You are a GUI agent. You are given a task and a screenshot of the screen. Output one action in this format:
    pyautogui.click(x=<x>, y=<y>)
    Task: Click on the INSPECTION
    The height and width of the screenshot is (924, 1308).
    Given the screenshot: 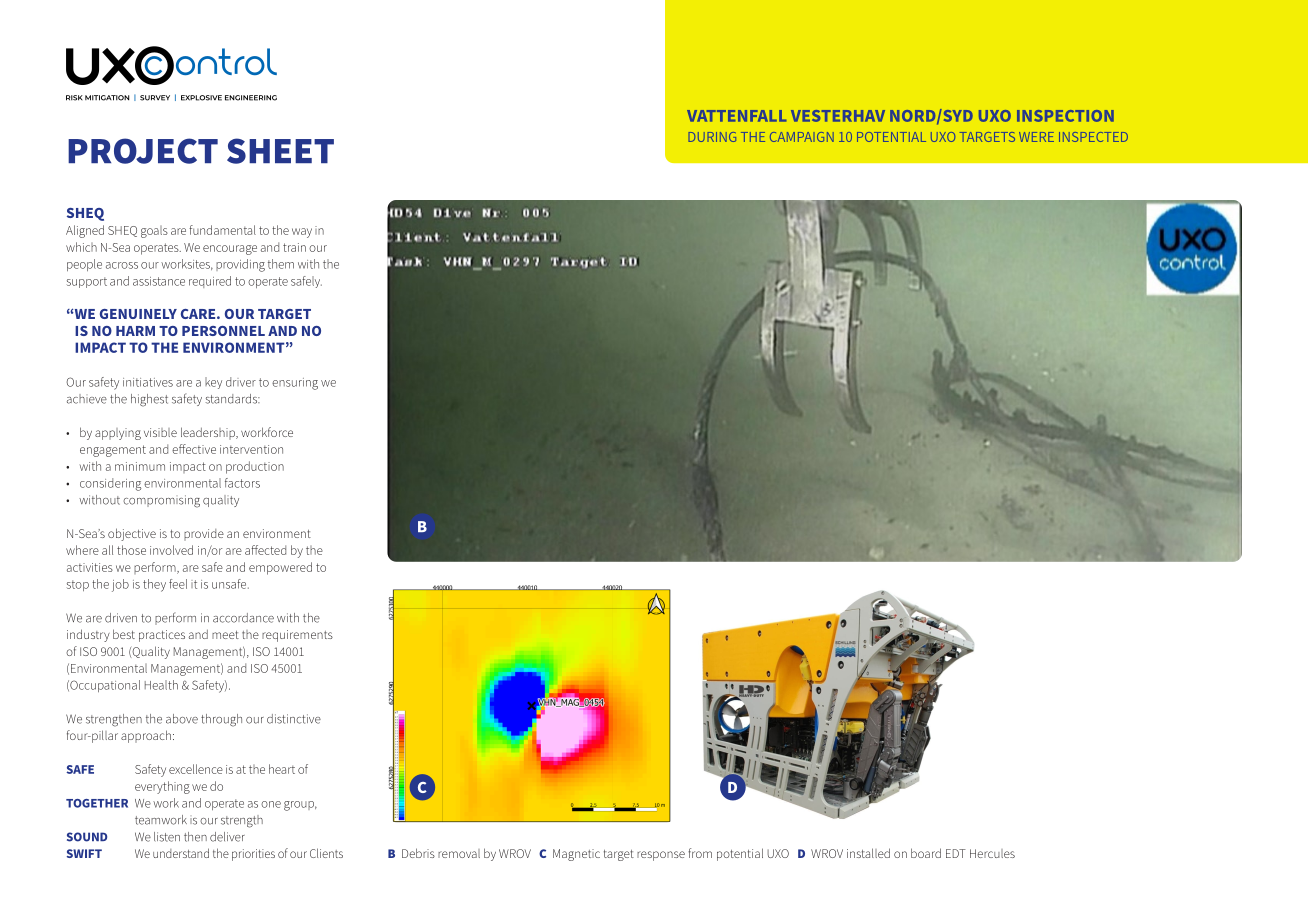 What is the action you would take?
    pyautogui.click(x=1065, y=116)
